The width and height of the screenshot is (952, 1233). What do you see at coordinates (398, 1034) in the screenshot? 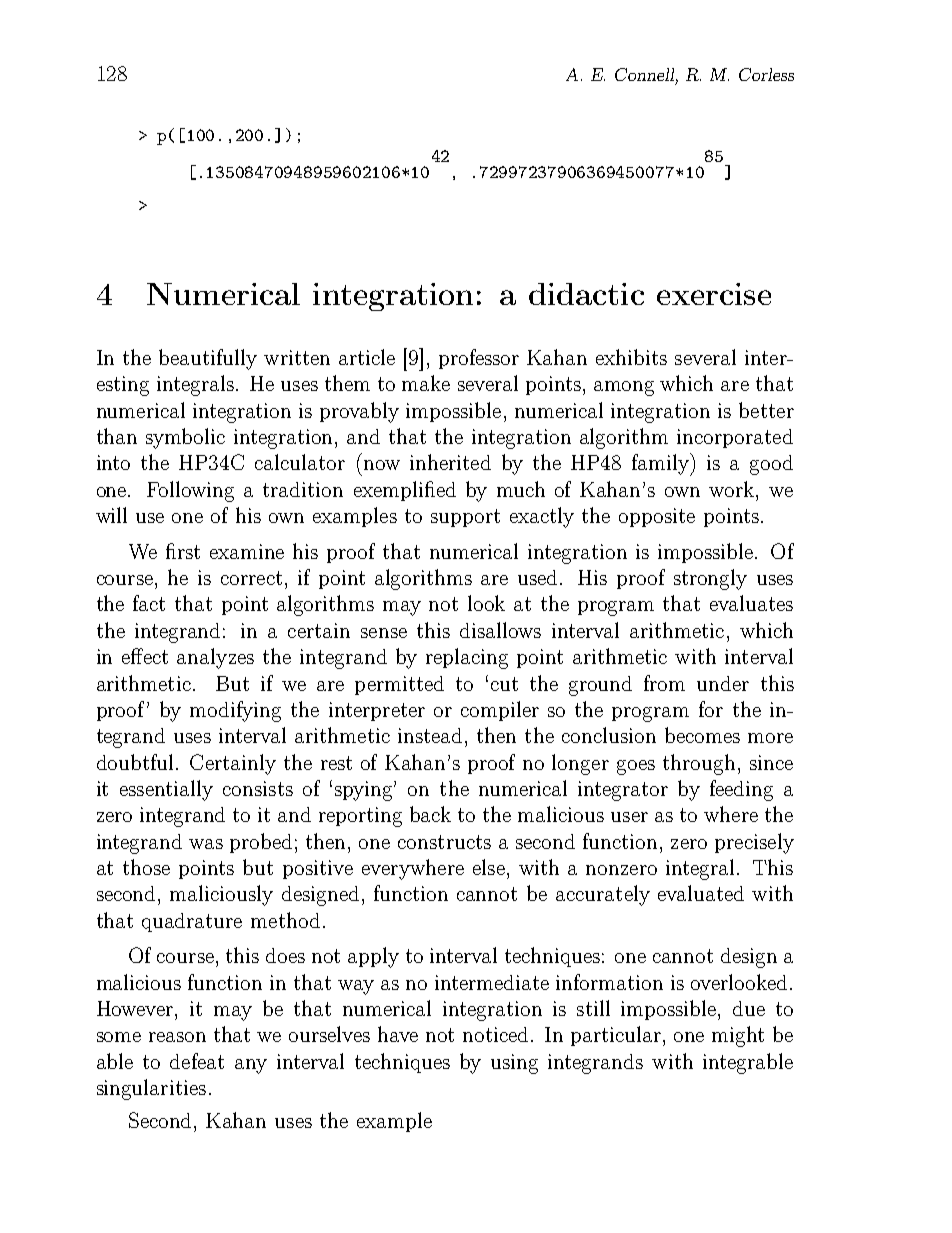
I see `have` at bounding box center [398, 1034].
